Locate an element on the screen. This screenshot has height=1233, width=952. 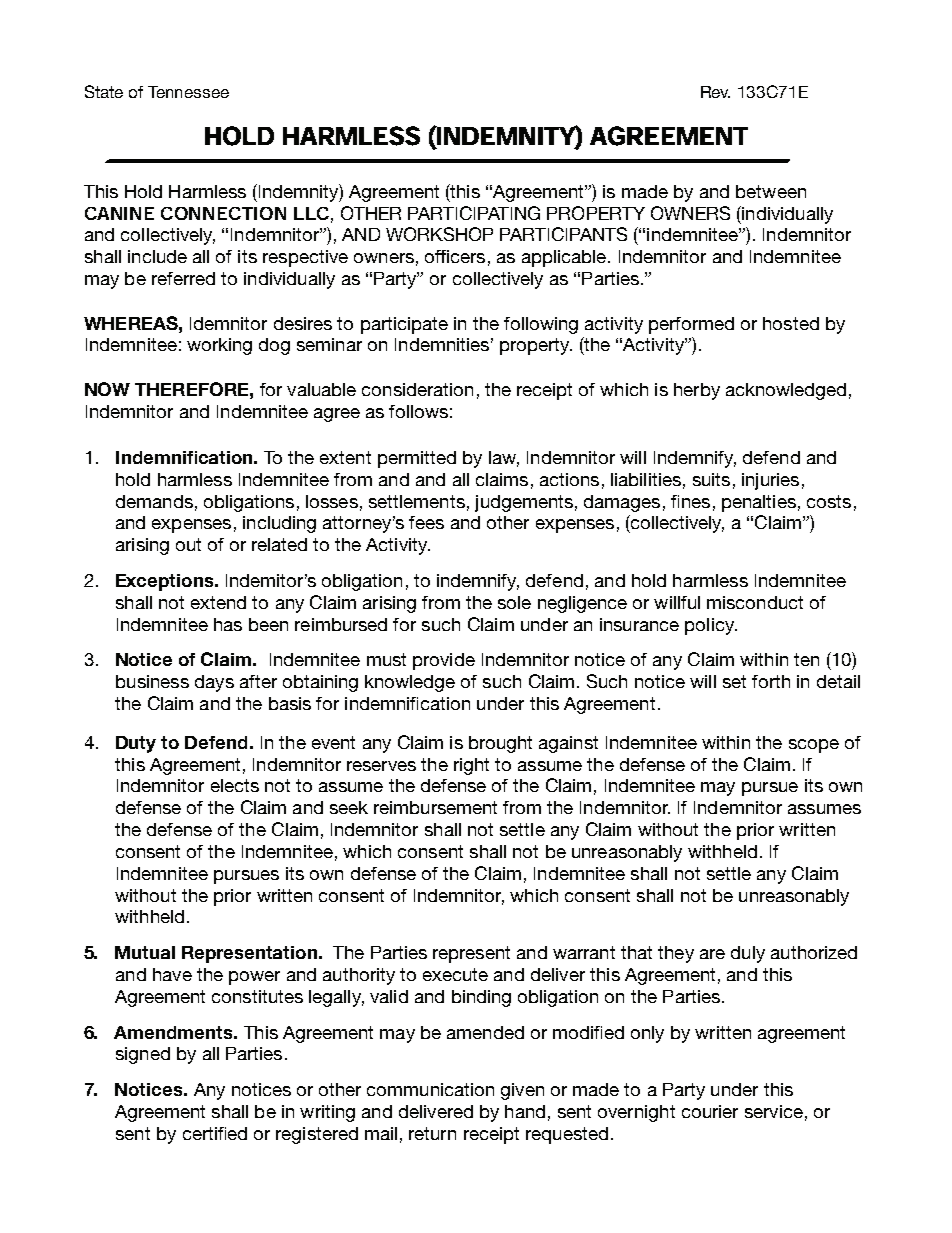
permitted is located at coordinates (417, 459).
